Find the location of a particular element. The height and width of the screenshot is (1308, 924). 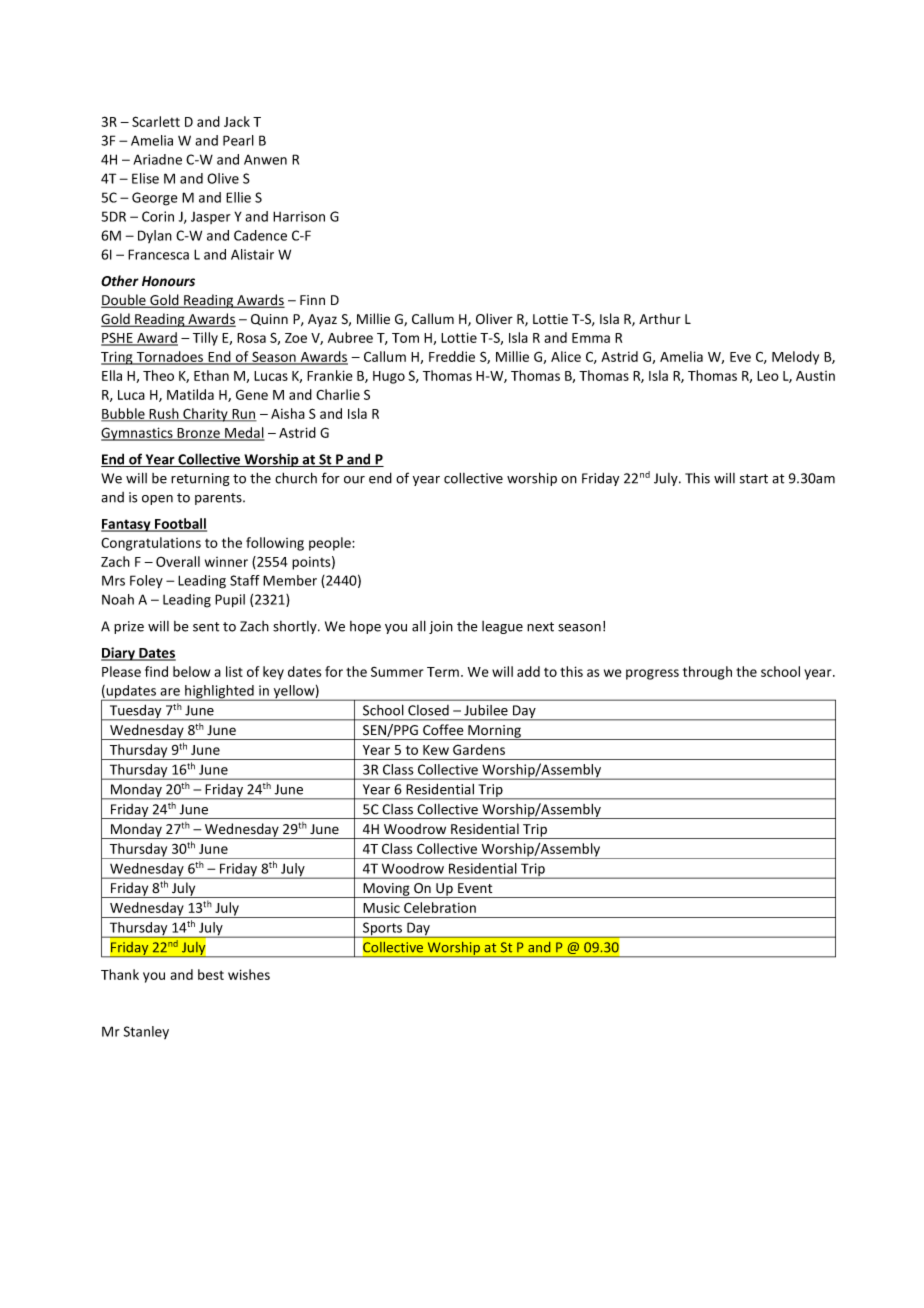

Celebration is located at coordinates (440, 907).
